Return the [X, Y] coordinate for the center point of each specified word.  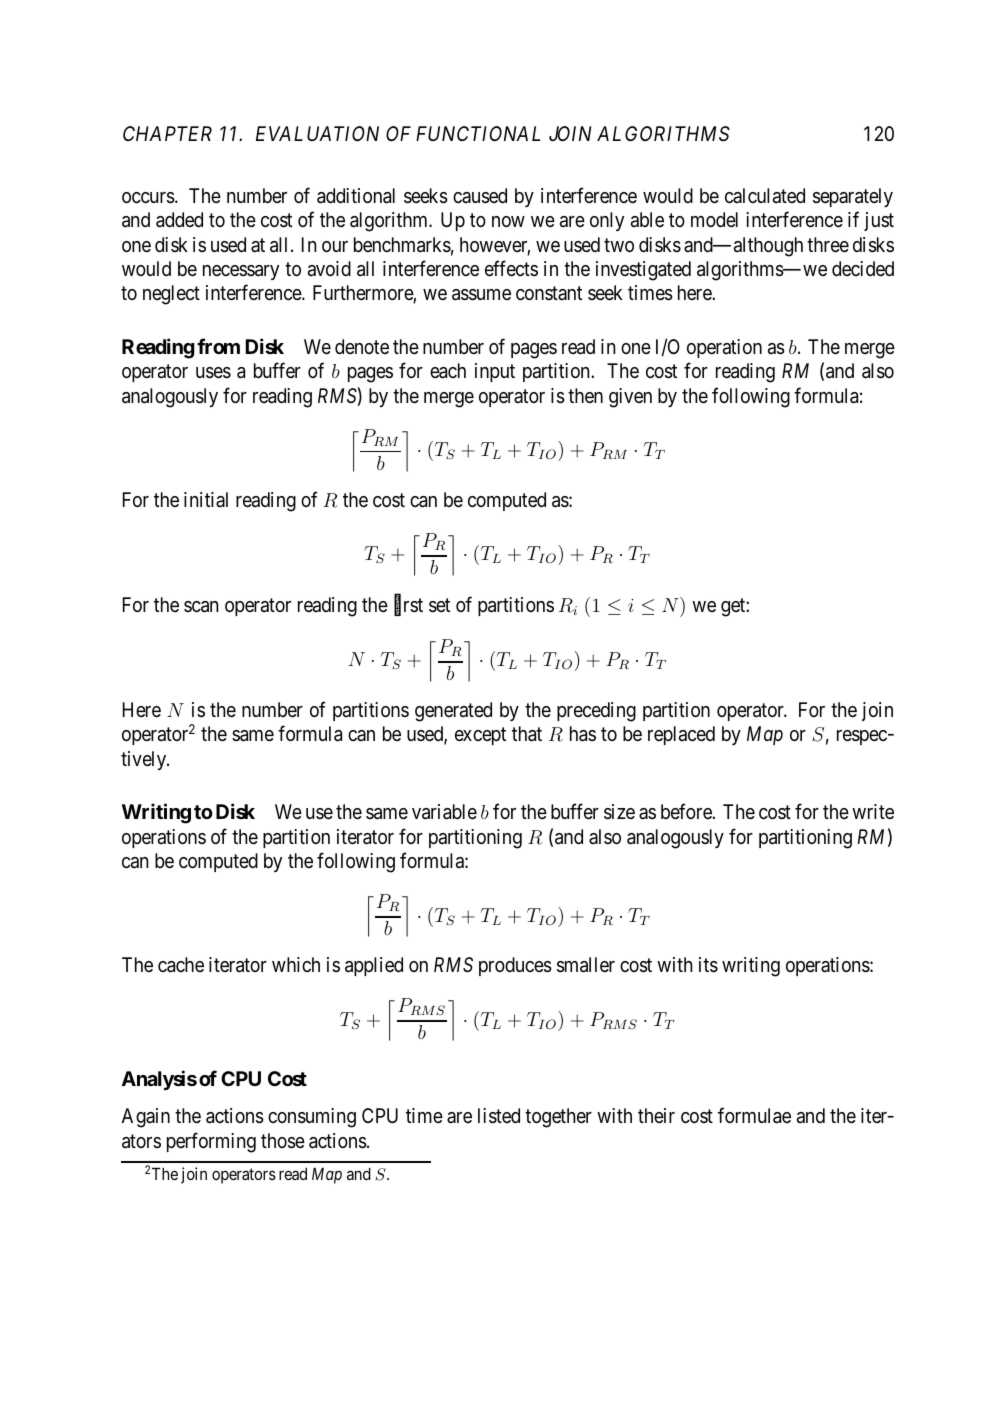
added [179, 220]
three [828, 245]
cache [181, 965]
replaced [681, 735]
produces [515, 966]
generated [453, 712]
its [708, 965]
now [508, 221]
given [630, 398]
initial [206, 499]
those [283, 1141]
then [585, 395]
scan [201, 607]
